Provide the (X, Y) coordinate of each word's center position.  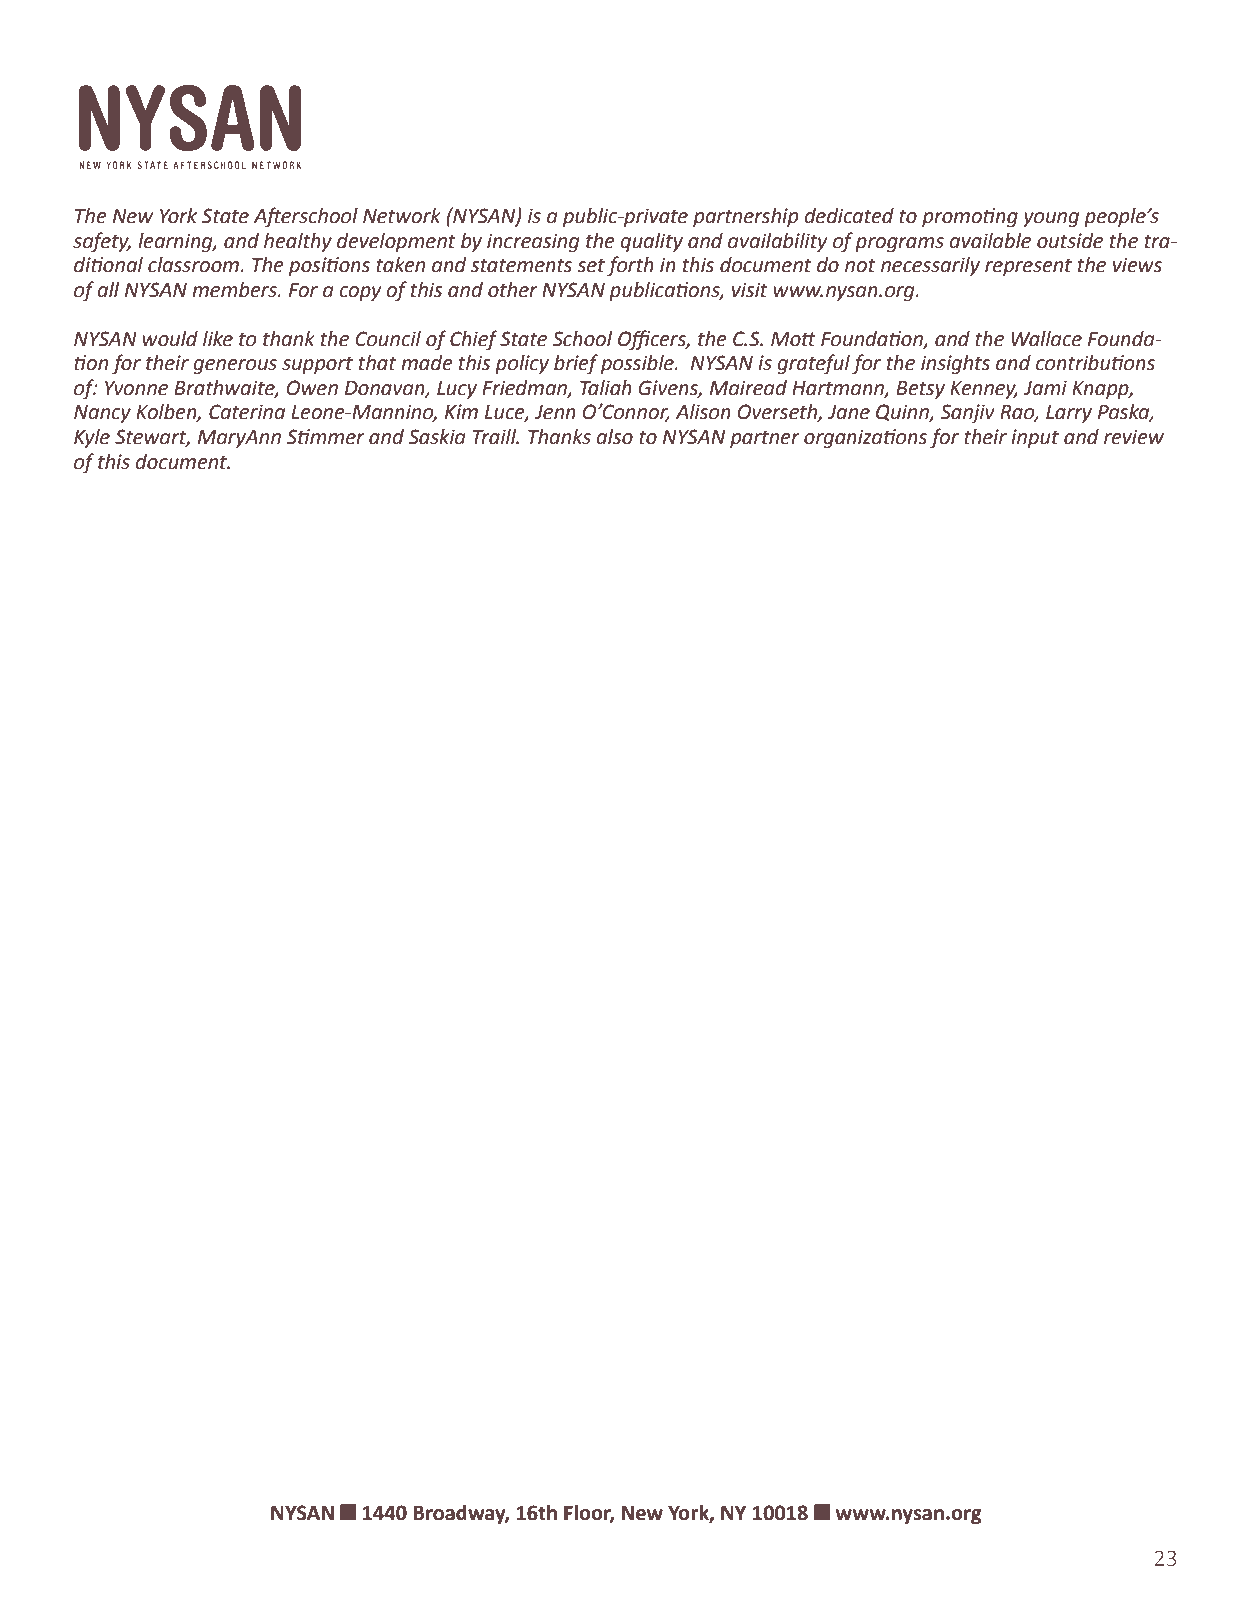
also (614, 437)
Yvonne (136, 388)
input (1035, 438)
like (218, 339)
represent (1028, 267)
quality (651, 242)
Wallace (1046, 339)
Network (402, 216)
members (235, 290)
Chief (474, 340)
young (1051, 220)
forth (630, 266)
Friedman (525, 389)
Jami (1045, 388)
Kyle (92, 439)
